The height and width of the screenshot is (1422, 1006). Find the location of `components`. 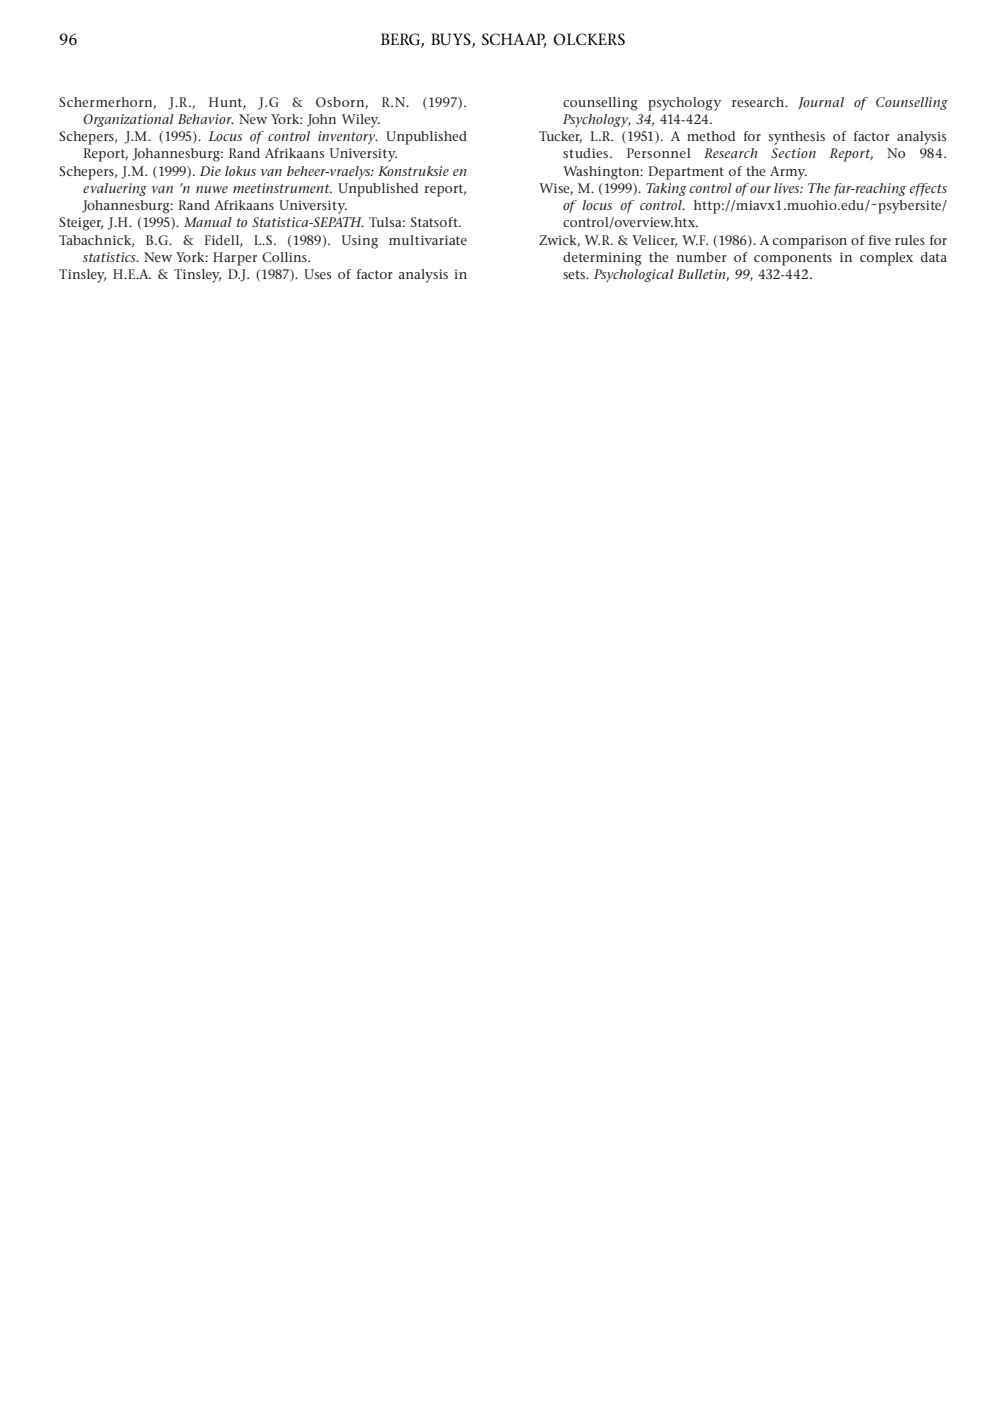

components is located at coordinates (793, 259).
